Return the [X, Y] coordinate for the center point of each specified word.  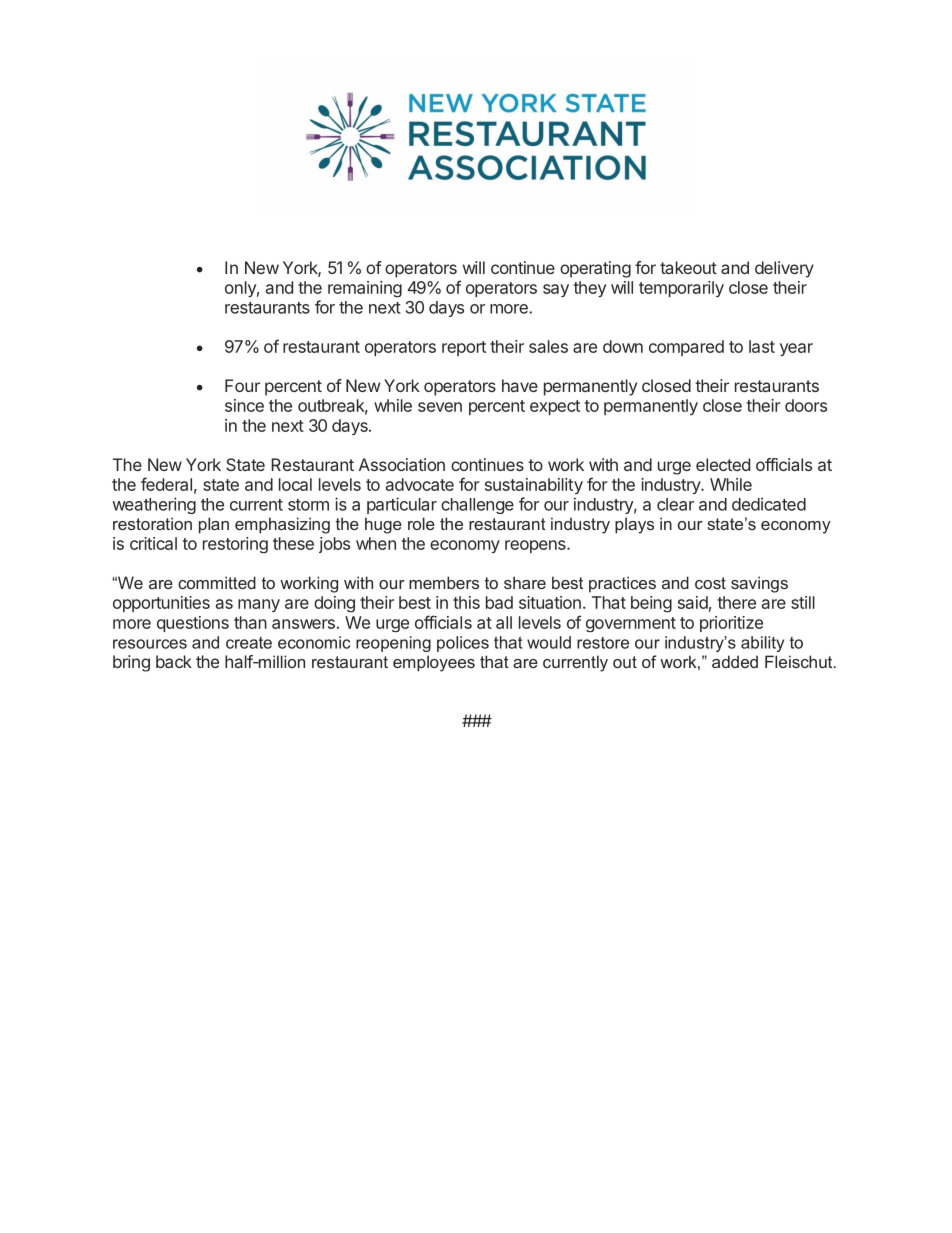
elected [723, 464]
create [249, 643]
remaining [365, 289]
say [556, 290]
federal [166, 484]
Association [402, 464]
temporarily [681, 289]
